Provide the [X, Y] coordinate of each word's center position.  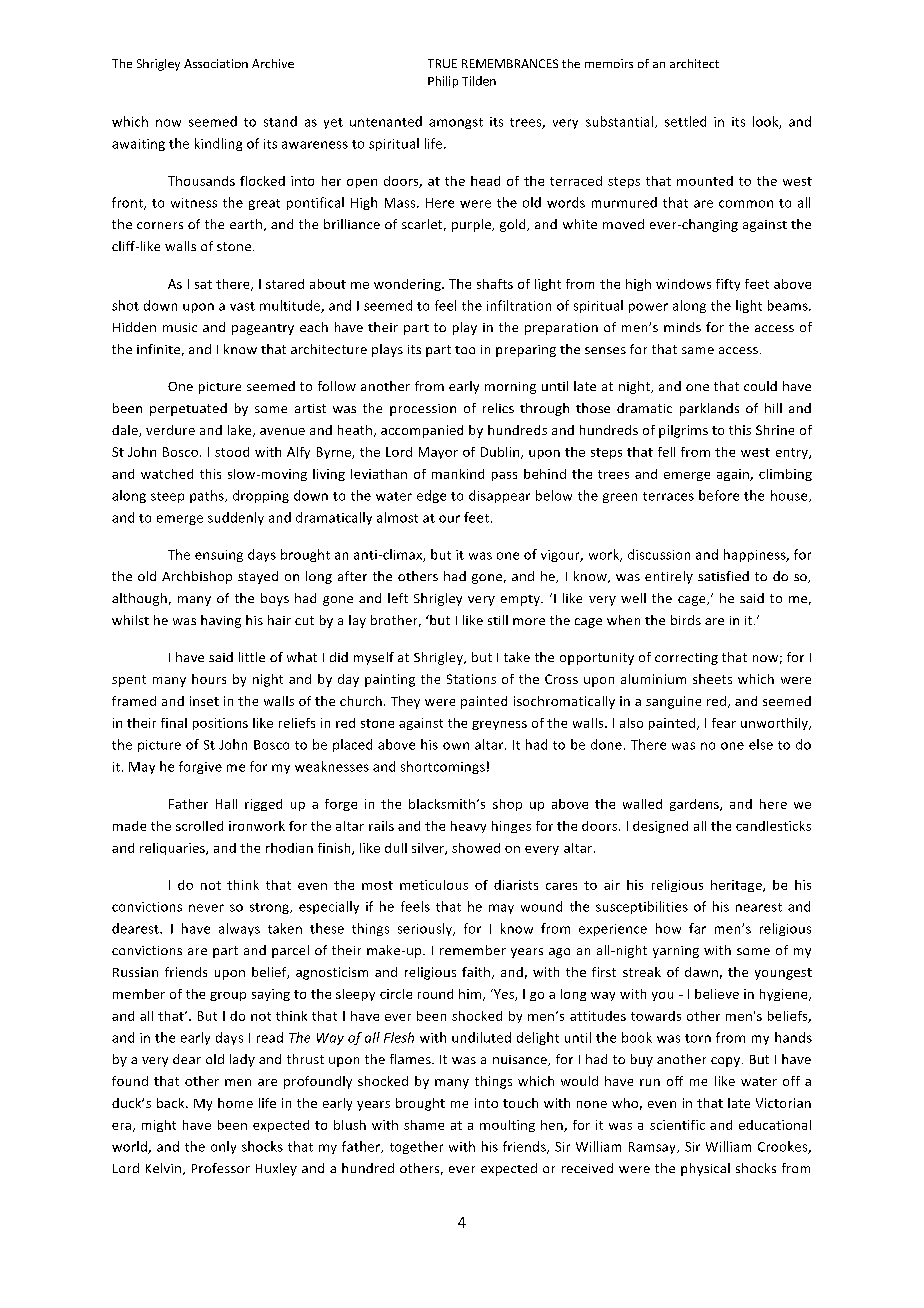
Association [216, 63]
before [719, 495]
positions [220, 724]
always [239, 929]
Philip [443, 82]
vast [242, 306]
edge [431, 496]
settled [685, 121]
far [697, 928]
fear [724, 723]
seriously [426, 929]
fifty [728, 285]
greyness [499, 725]
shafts [495, 284]
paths [208, 496]
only [223, 1147]
